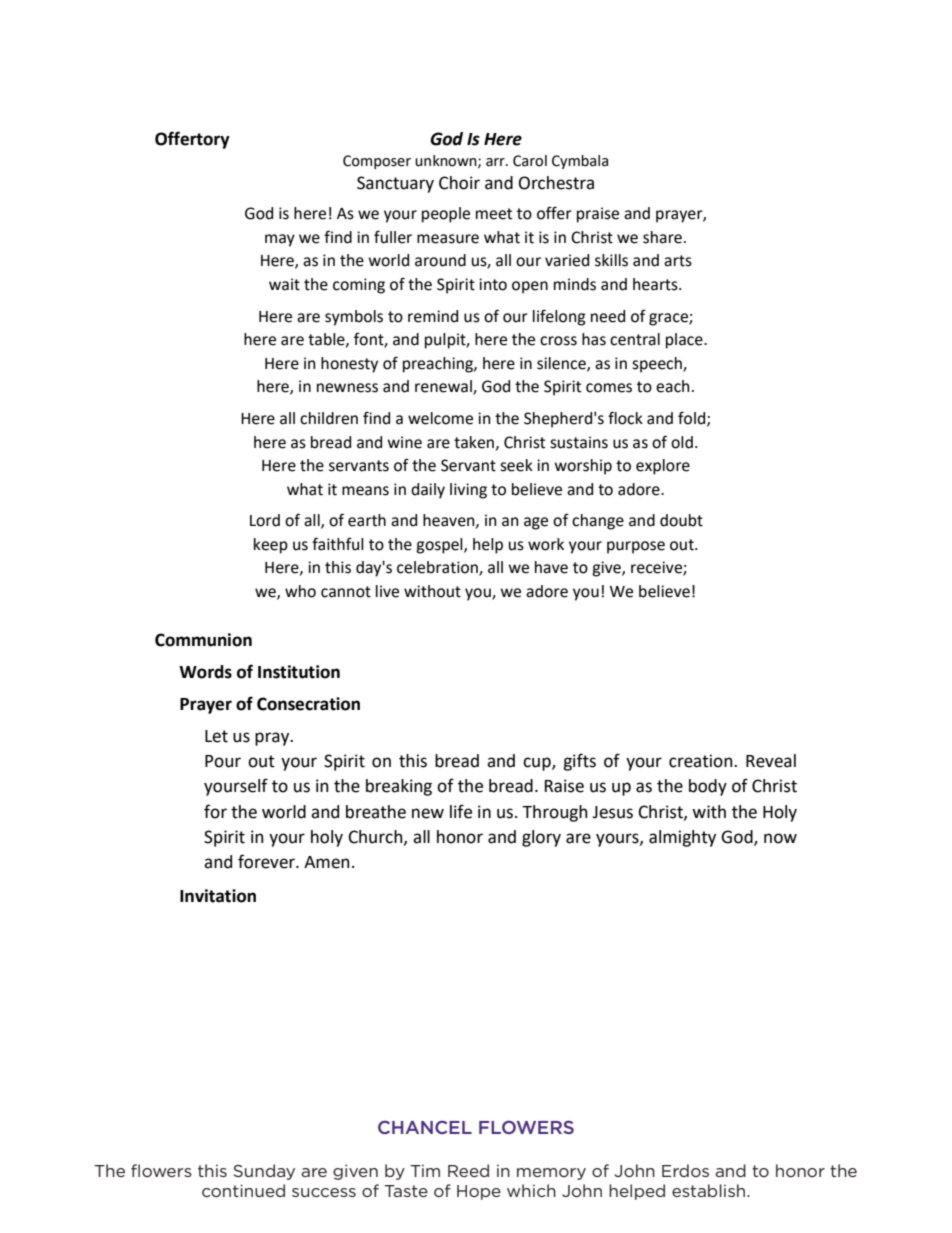 The image size is (952, 1233). I want to click on taken, so click(474, 442).
